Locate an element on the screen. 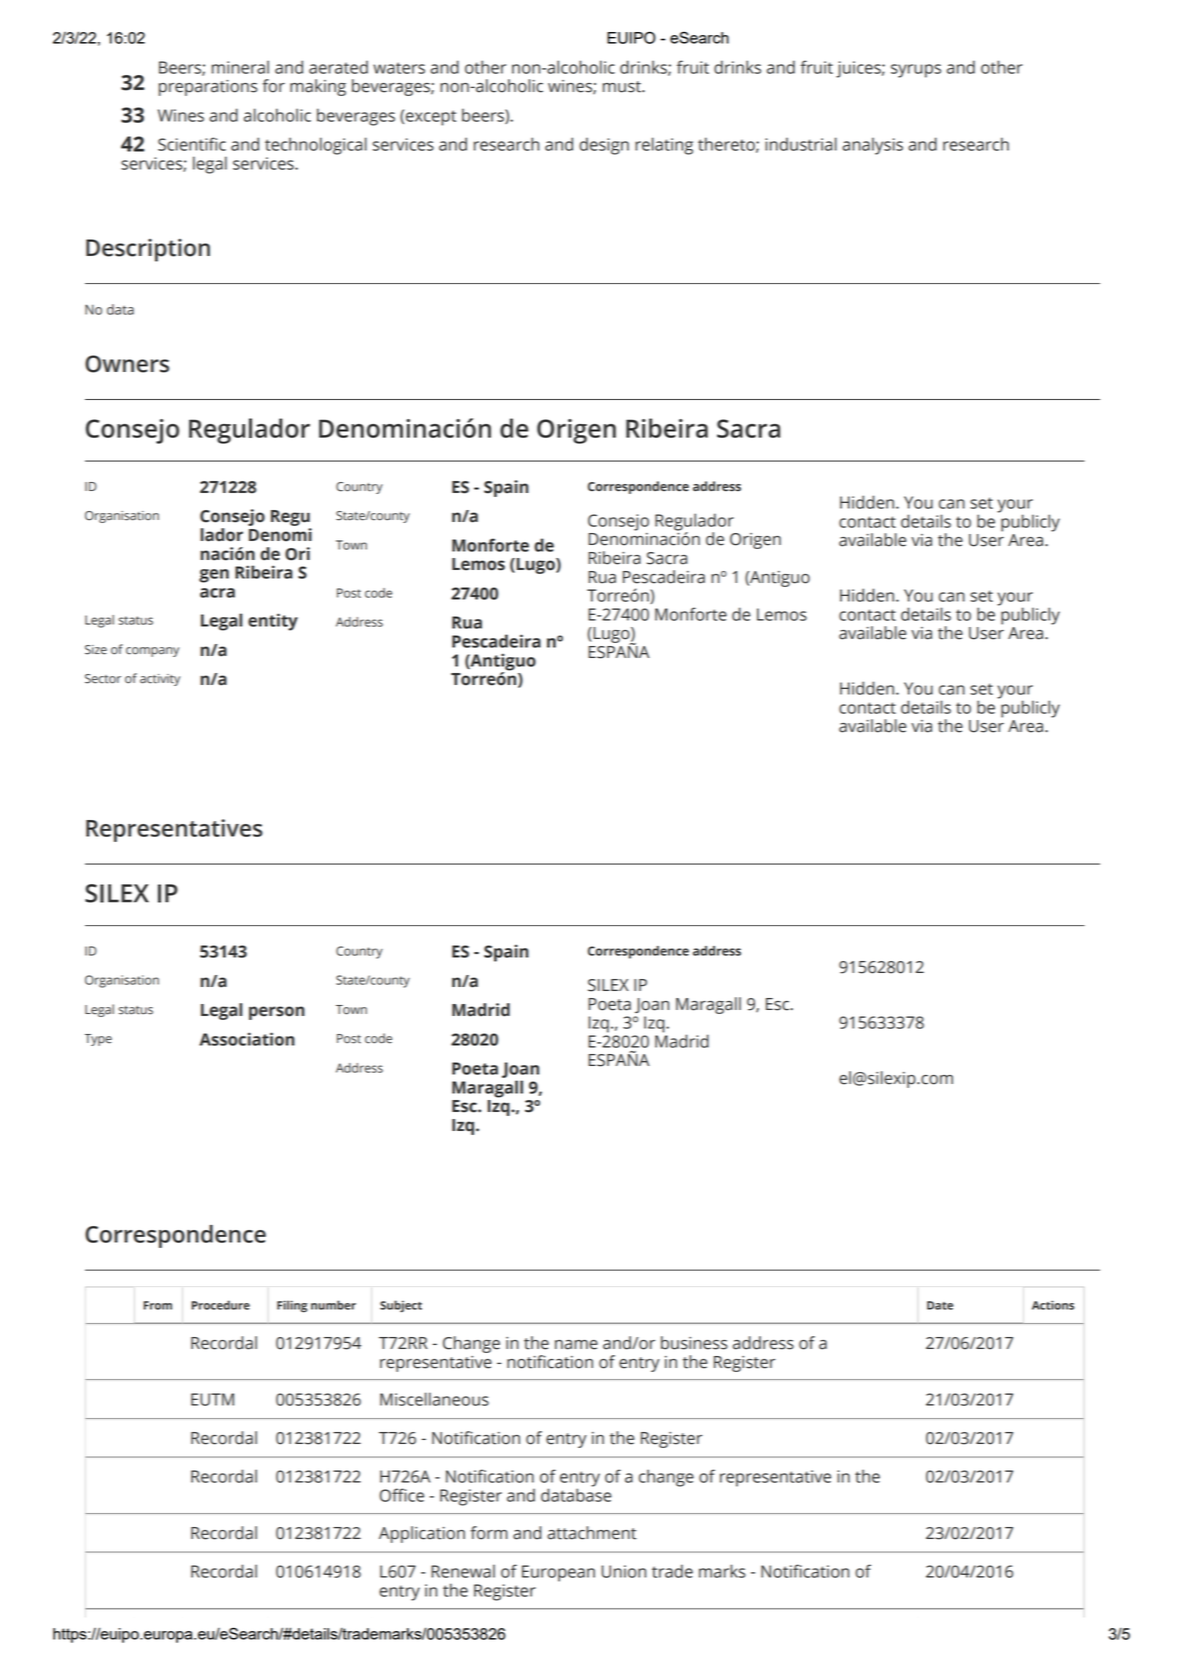 The height and width of the screenshot is (1673, 1183). Date is located at coordinates (940, 1305).
